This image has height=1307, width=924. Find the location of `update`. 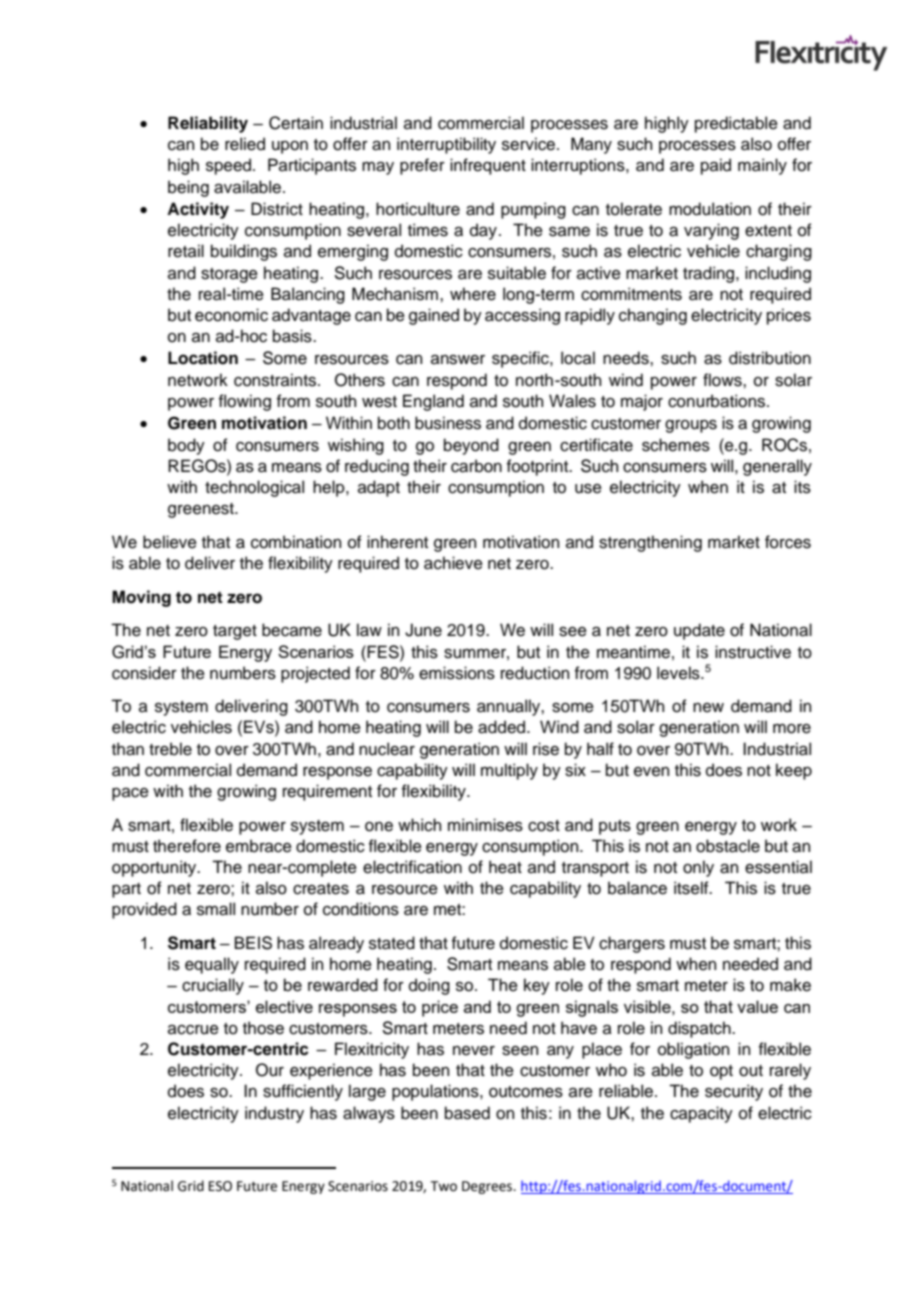

update is located at coordinates (699, 631).
